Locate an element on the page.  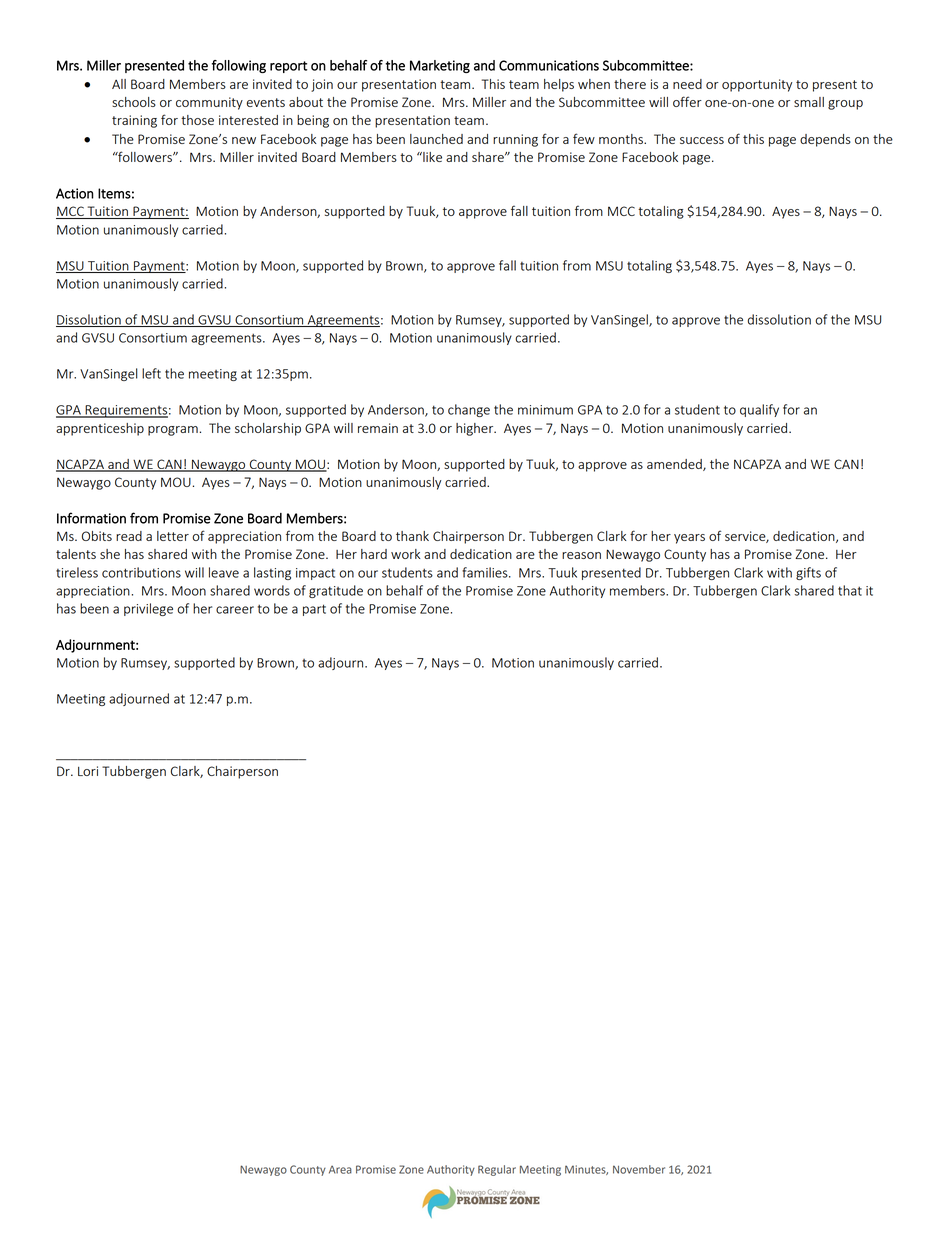
opportunity is located at coordinates (757, 85).
